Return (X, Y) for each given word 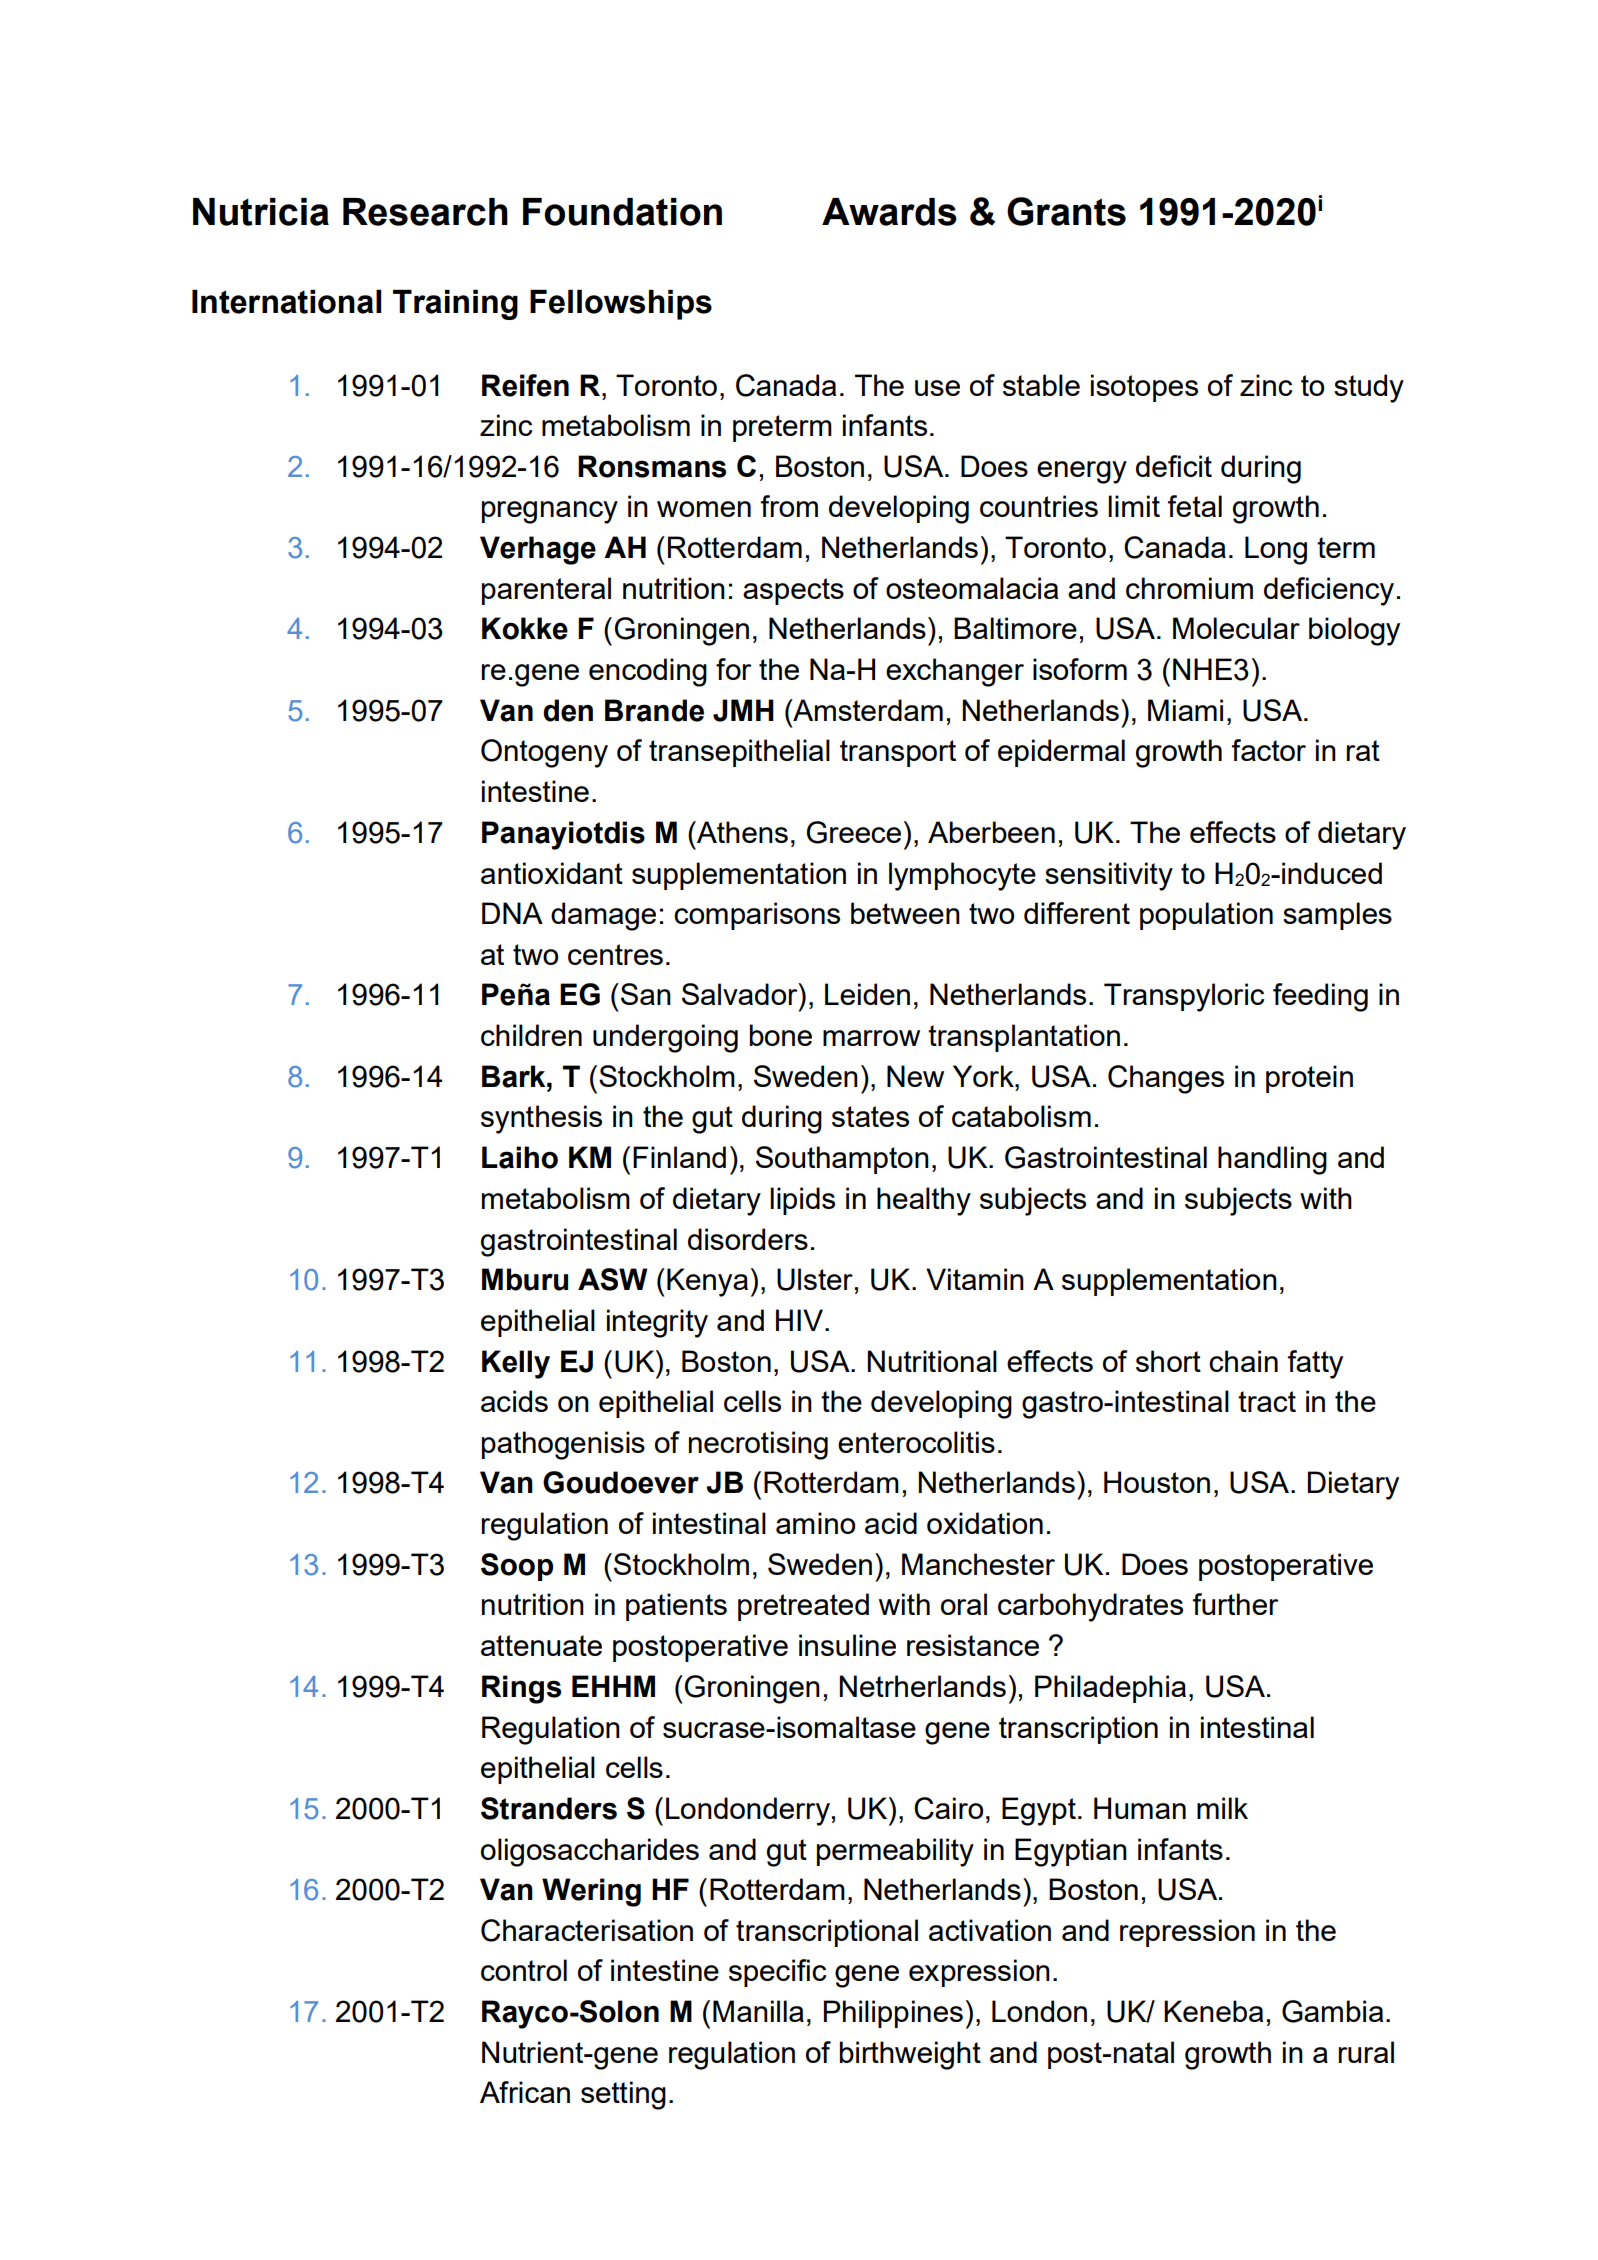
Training (455, 305)
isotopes (1144, 388)
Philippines (893, 2014)
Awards (889, 212)
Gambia (1332, 2011)
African (525, 2092)
